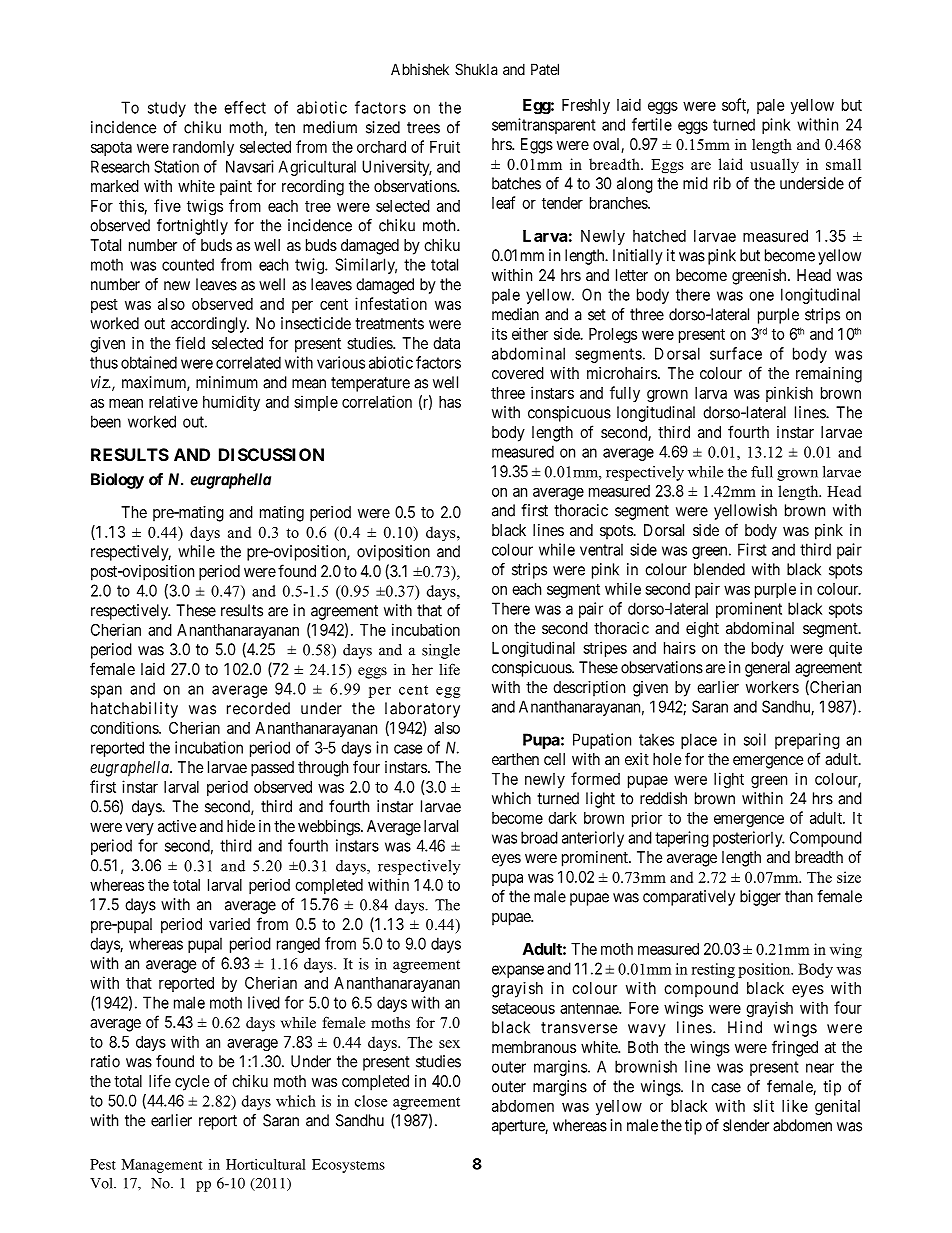  Describe the element at coordinates (441, 651) in the document. I see `single` at that location.
